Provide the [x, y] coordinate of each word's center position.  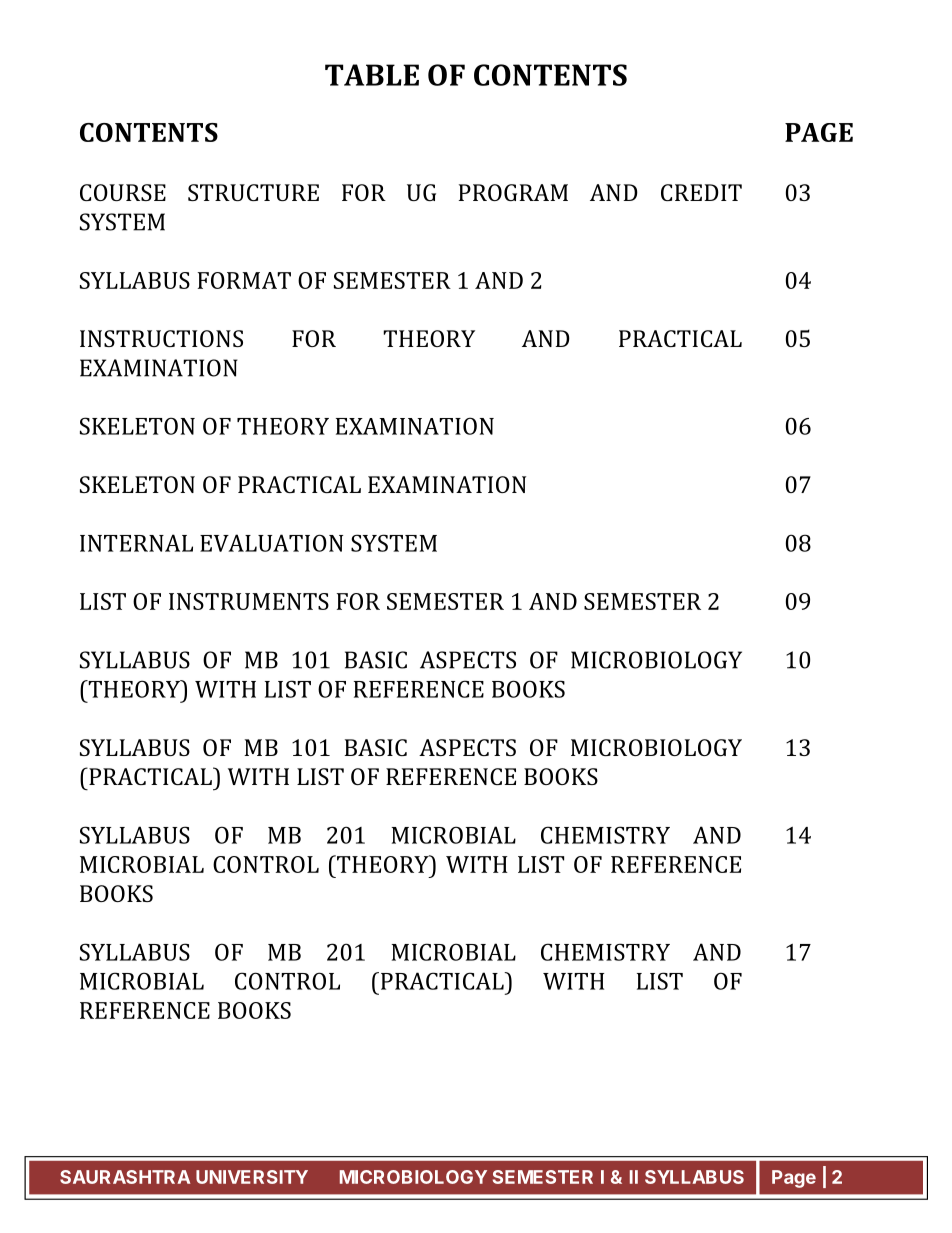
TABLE [372, 75]
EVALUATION [271, 543]
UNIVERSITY [252, 1177]
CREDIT [701, 192]
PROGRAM [513, 192]
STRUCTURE [253, 192]
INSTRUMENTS [249, 601]
